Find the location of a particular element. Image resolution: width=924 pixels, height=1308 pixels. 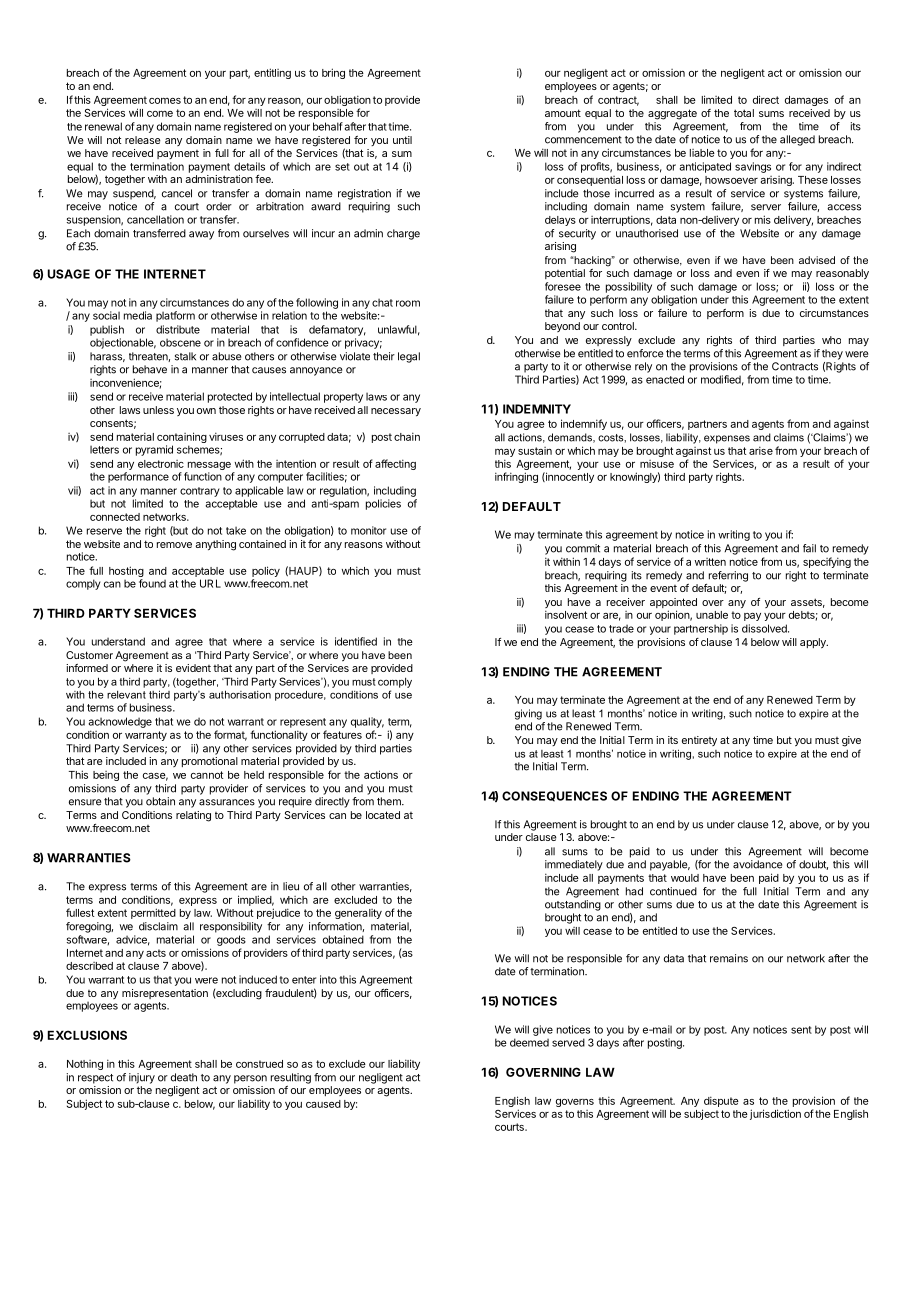

referring is located at coordinates (728, 576).
